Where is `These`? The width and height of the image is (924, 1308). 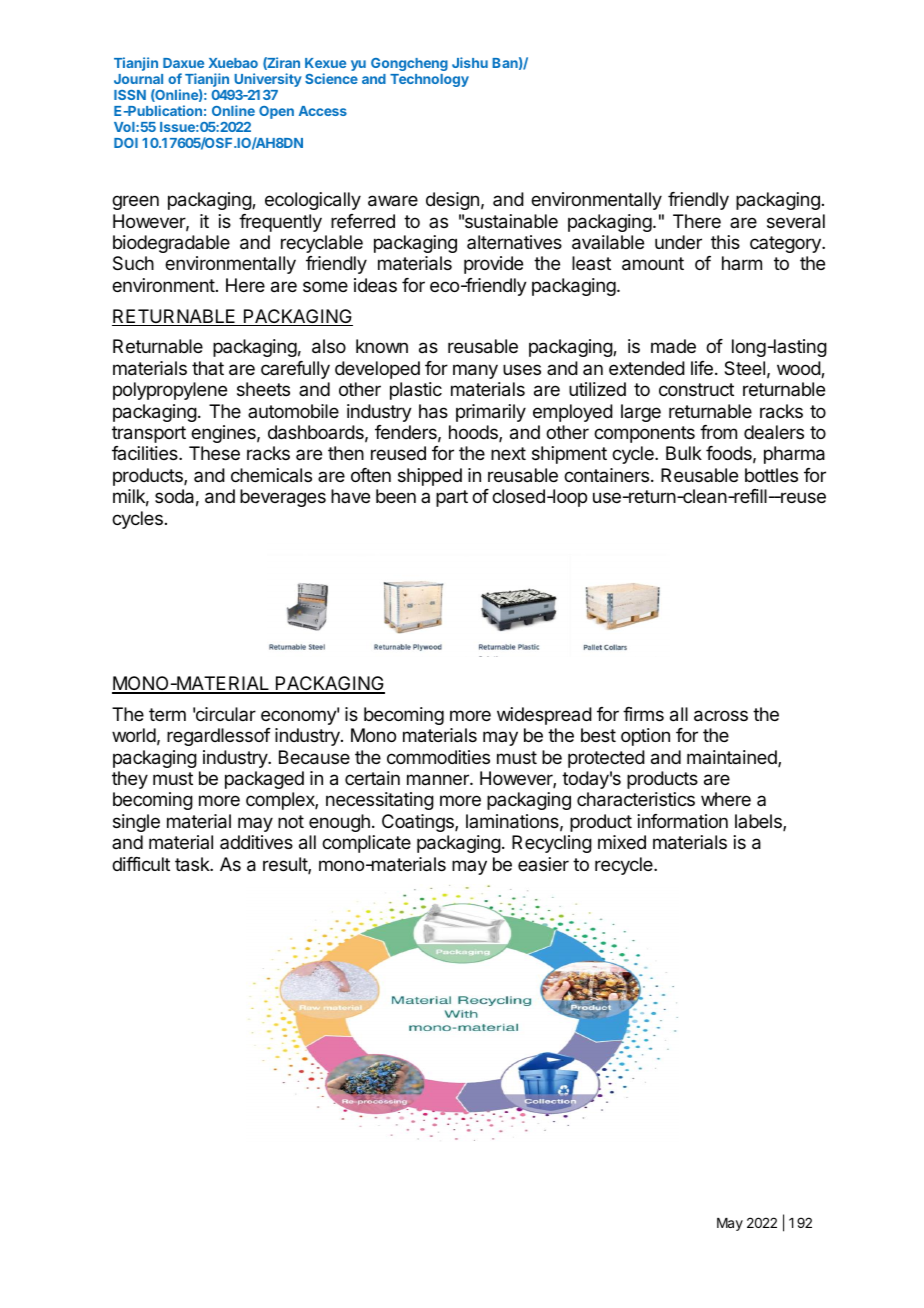
These is located at coordinates (214, 453).
